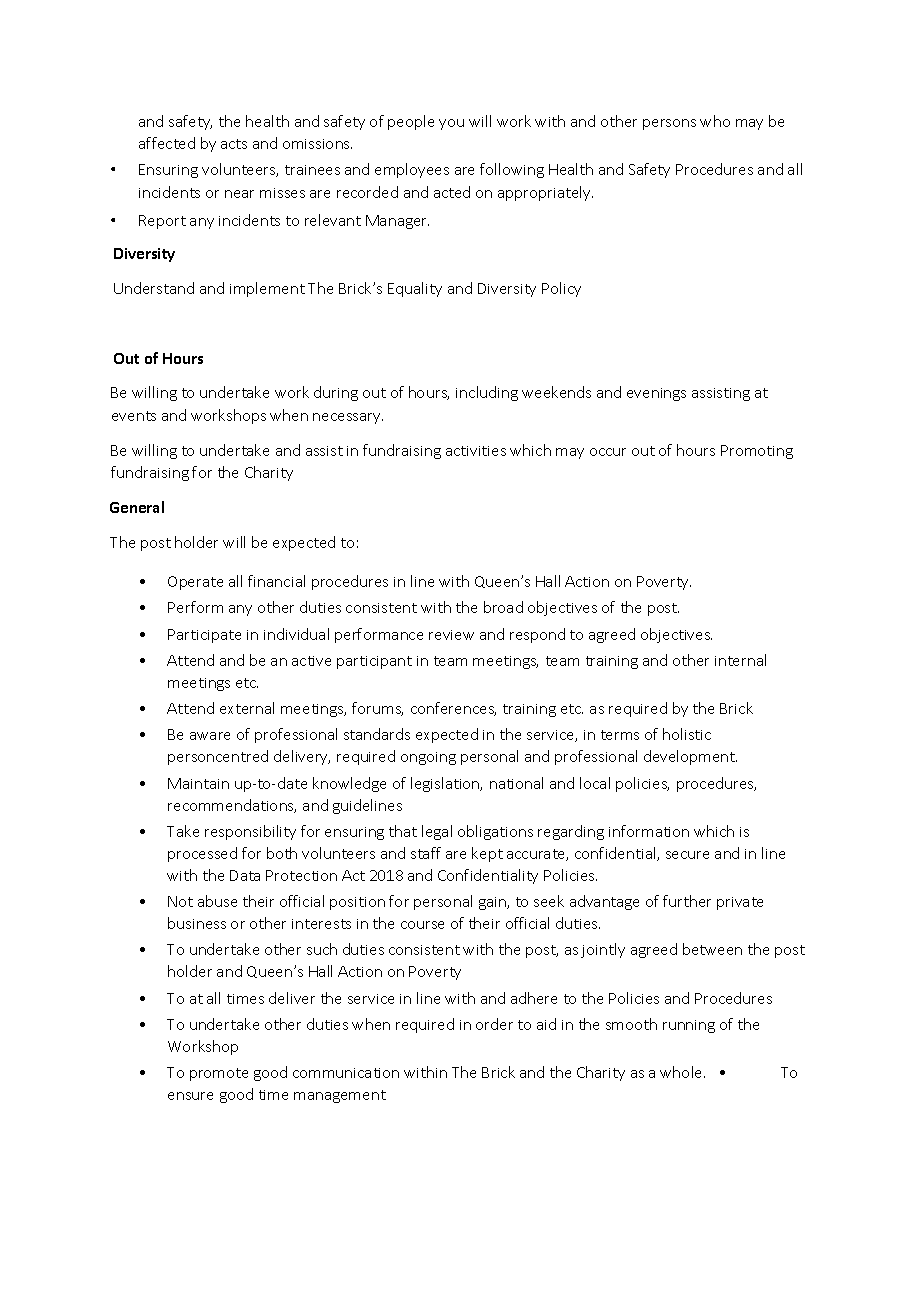 Image resolution: width=924 pixels, height=1308 pixels. Describe the element at coordinates (202, 854) in the screenshot. I see `processed` at that location.
